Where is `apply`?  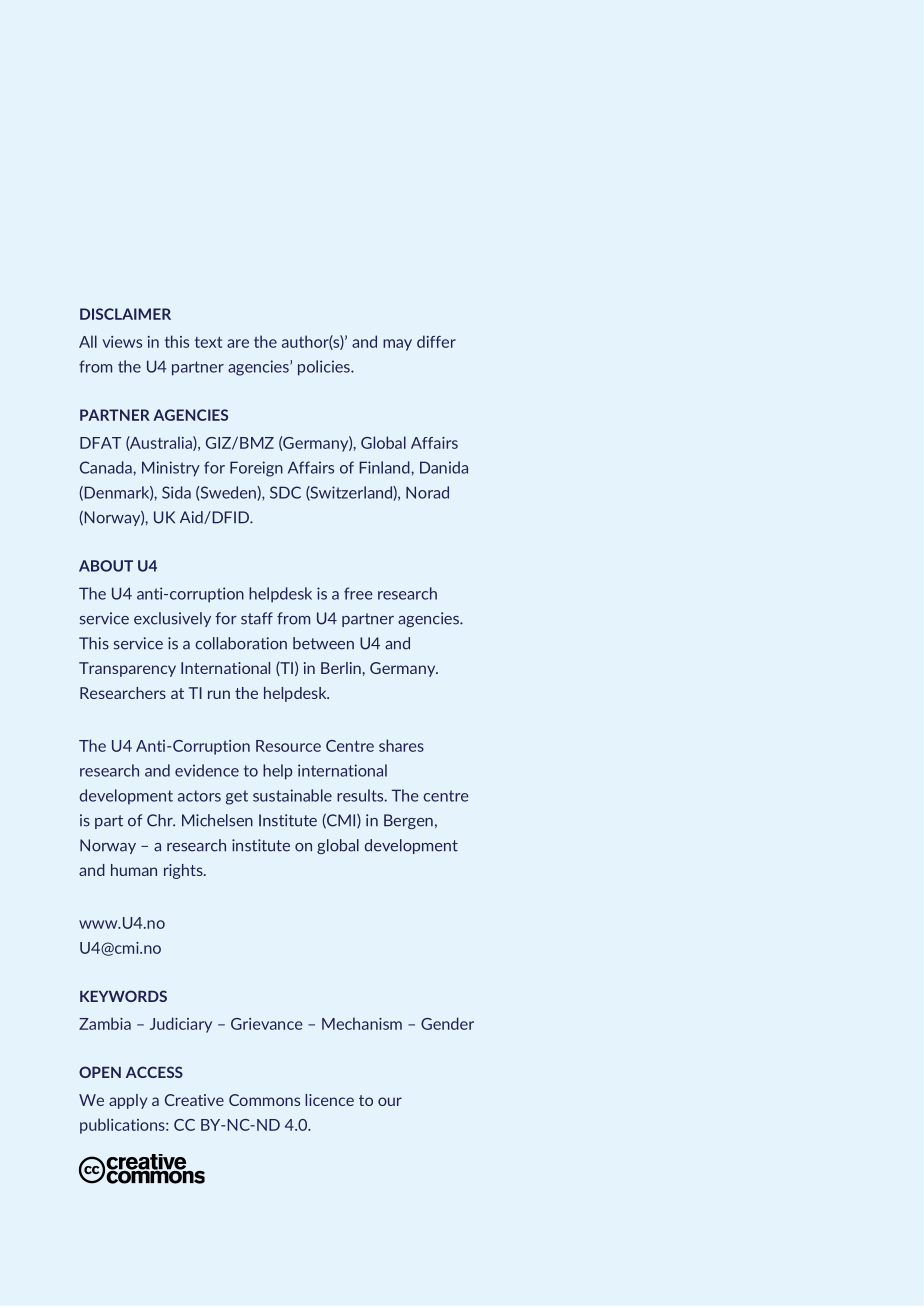 apply is located at coordinates (128, 1101).
